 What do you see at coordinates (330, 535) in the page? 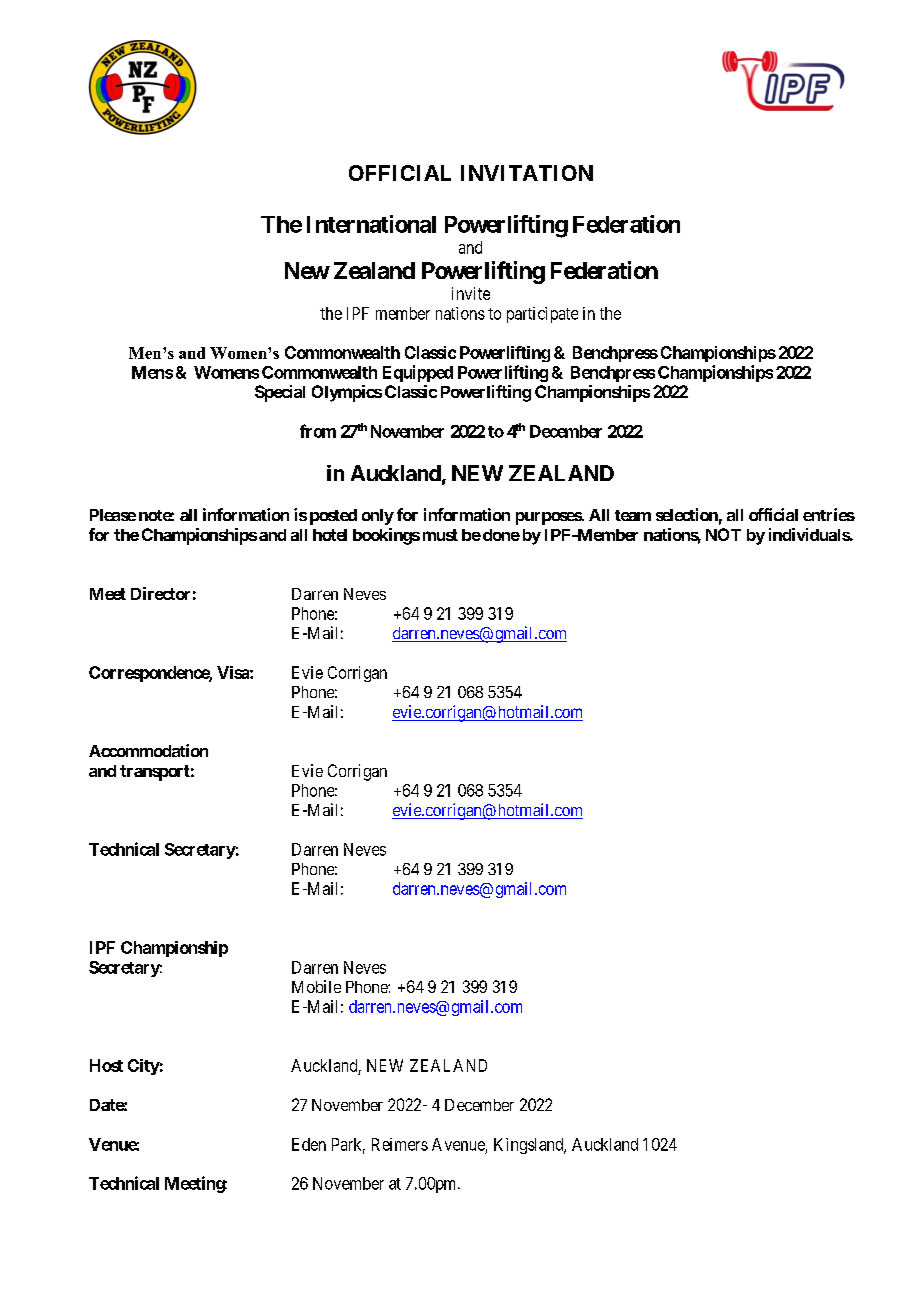
I see `hotel` at bounding box center [330, 535].
